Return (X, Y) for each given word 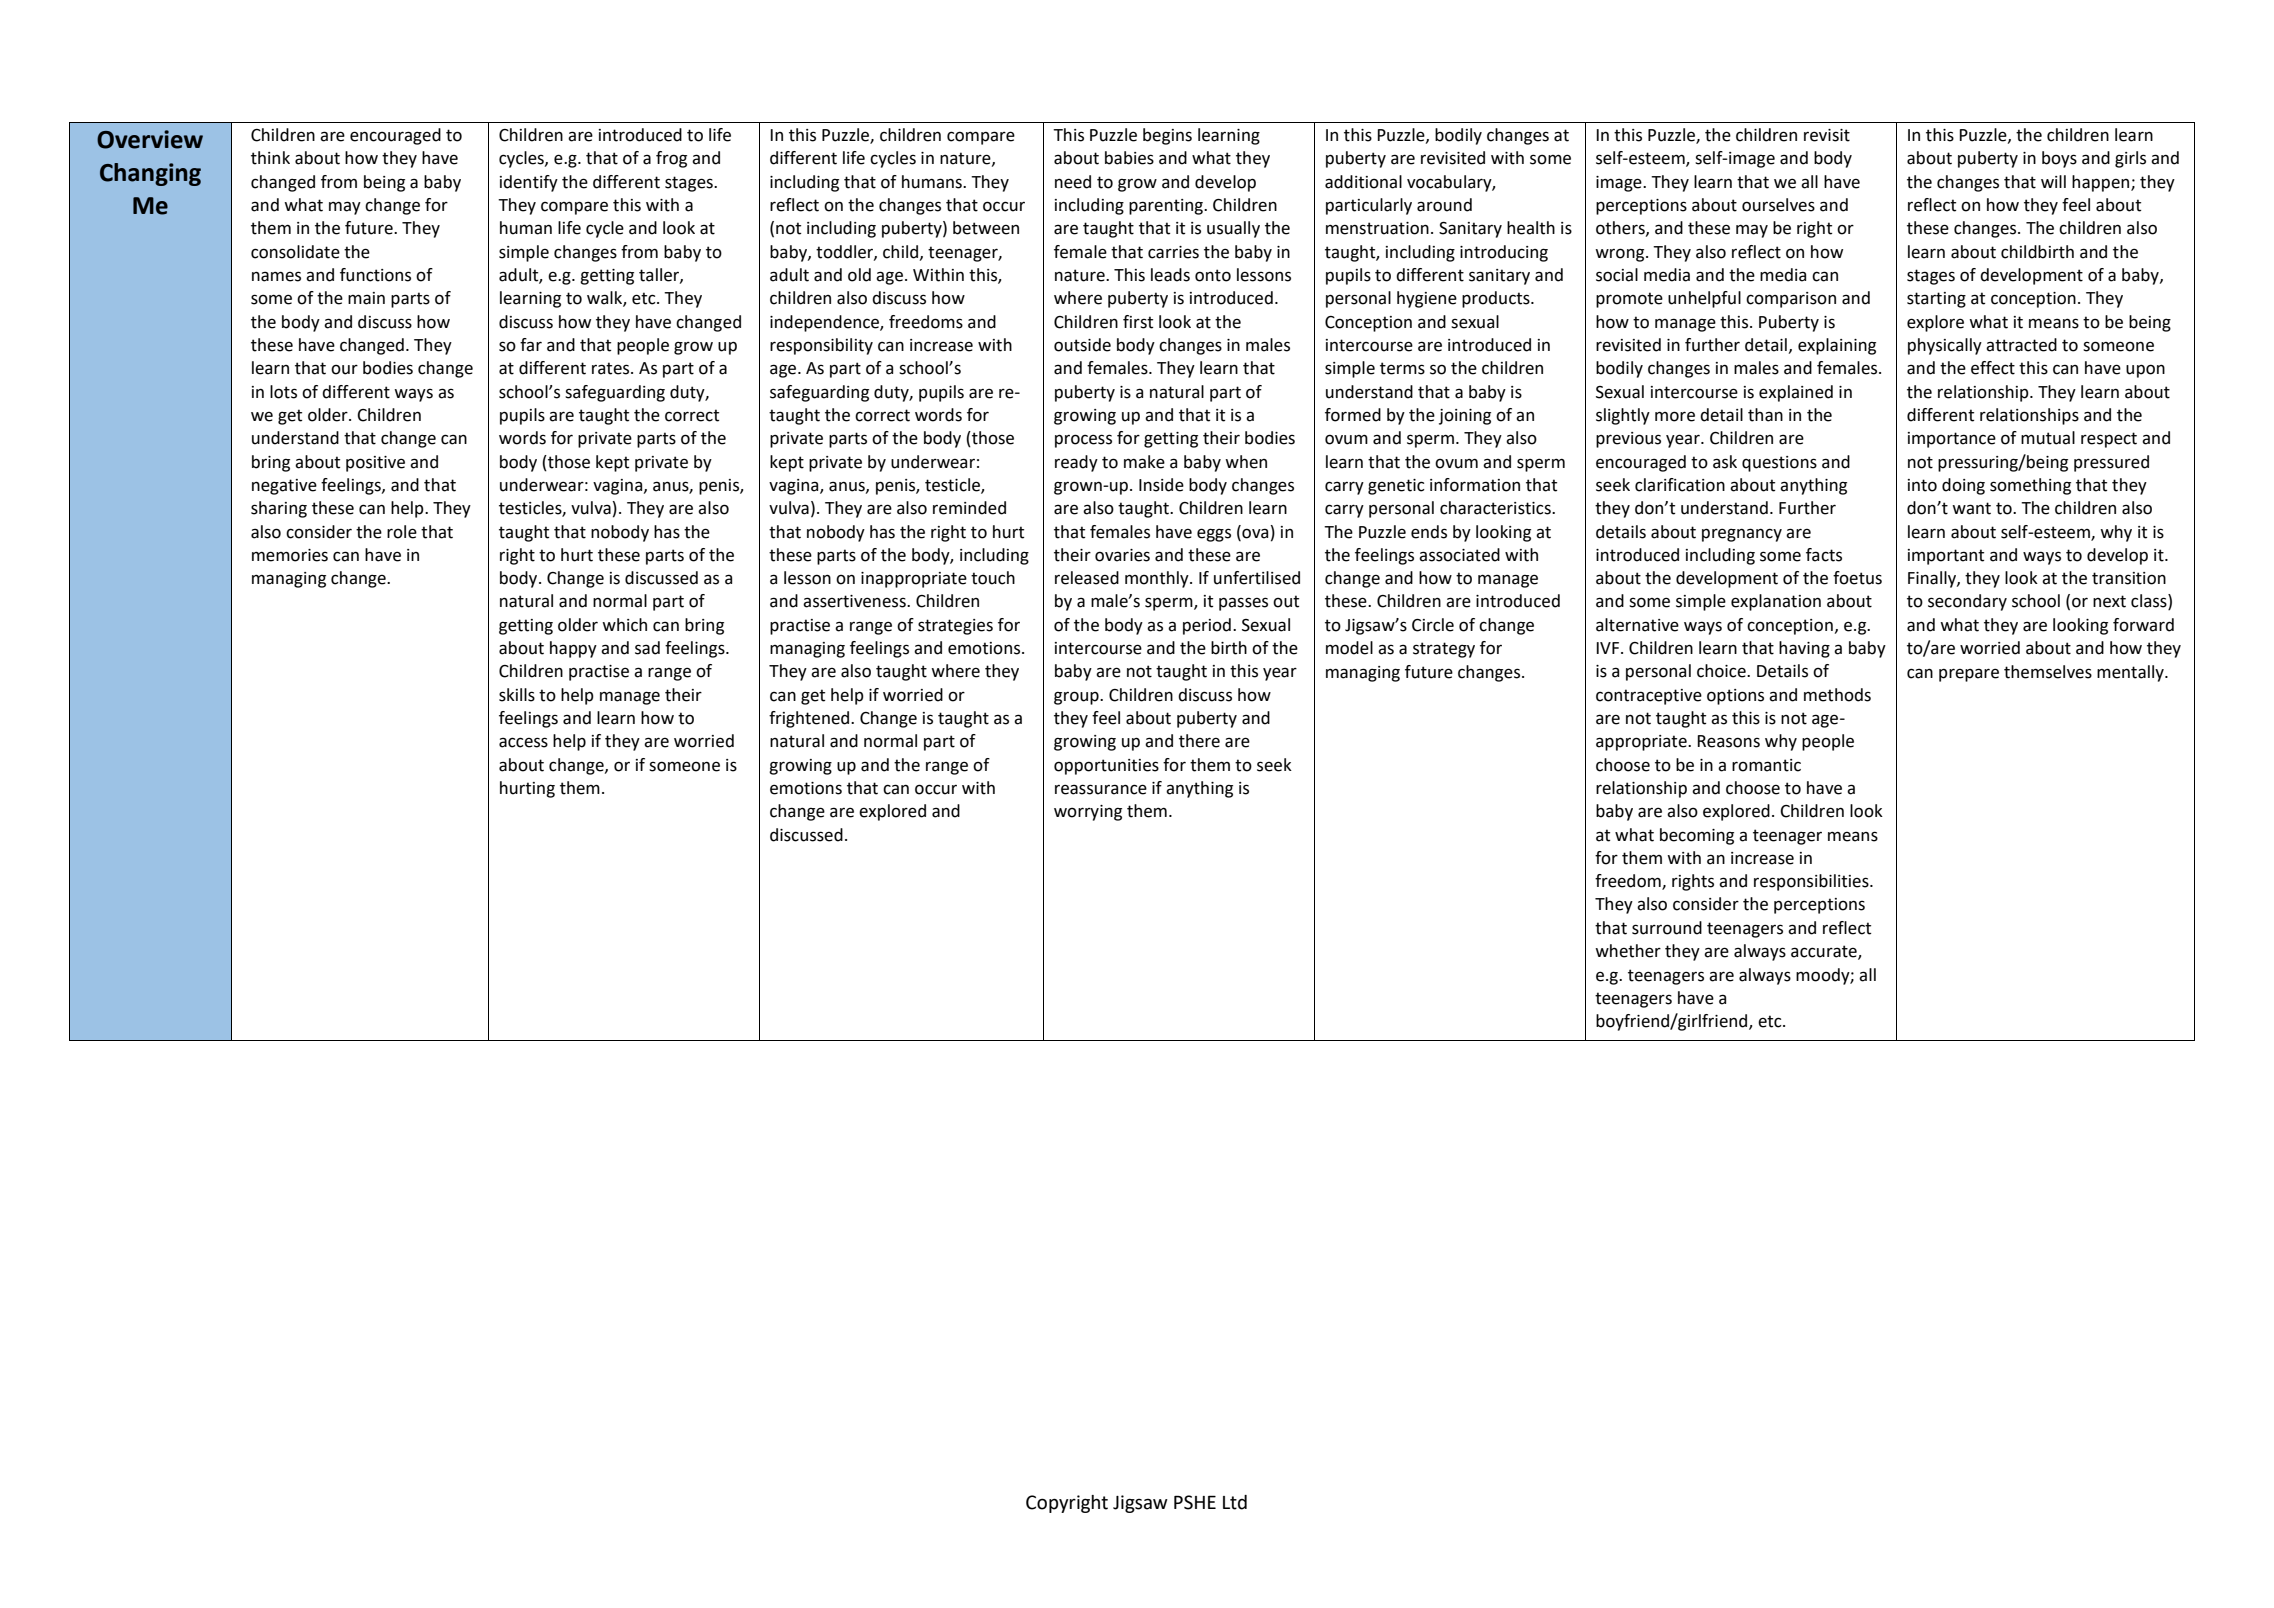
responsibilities (1812, 882)
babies (1129, 158)
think (270, 158)
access (523, 742)
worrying (1088, 813)
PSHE (1195, 1502)
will (2053, 181)
